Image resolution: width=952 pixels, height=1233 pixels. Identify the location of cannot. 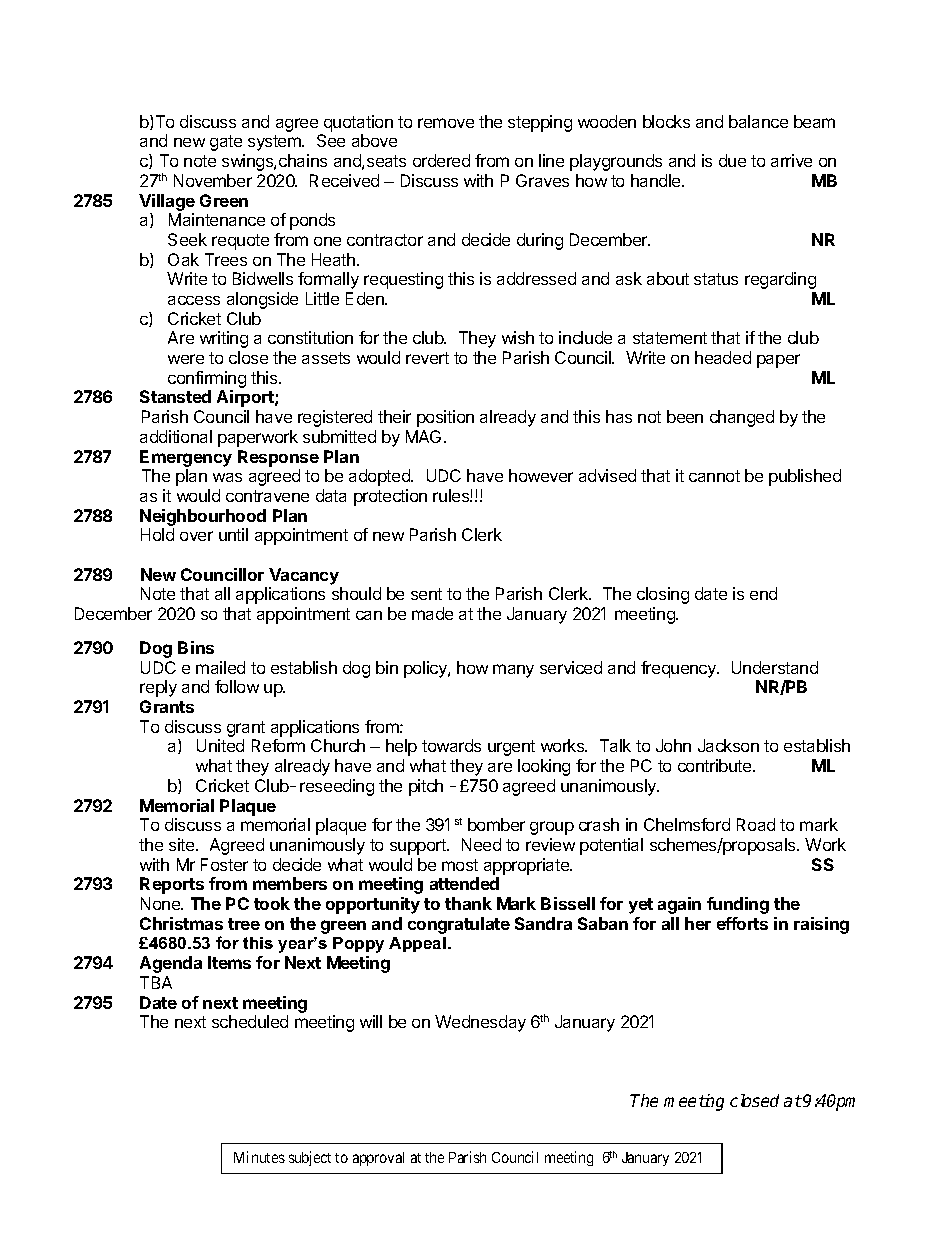
(714, 476).
